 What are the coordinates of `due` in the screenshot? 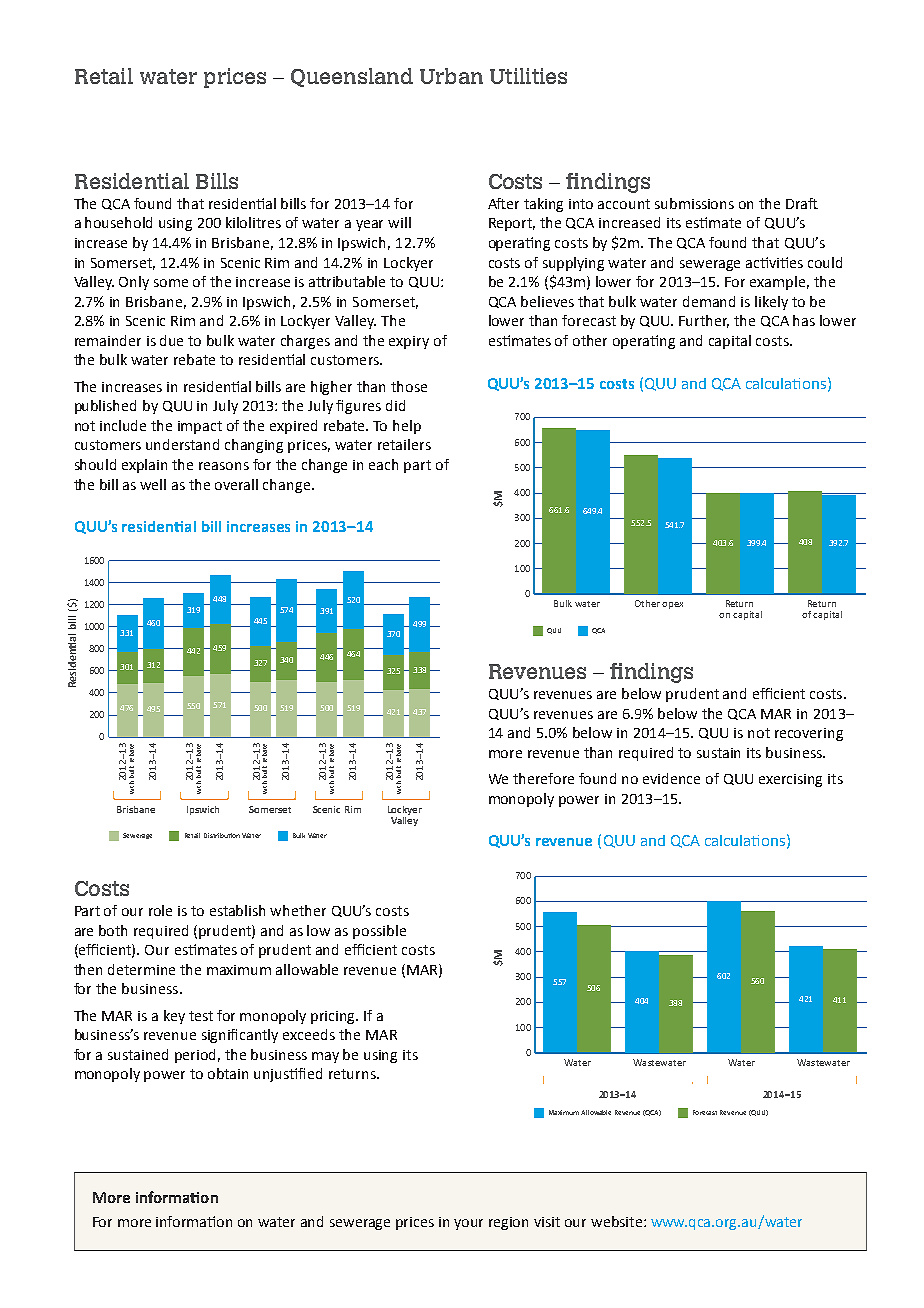 It's located at (171, 340).
